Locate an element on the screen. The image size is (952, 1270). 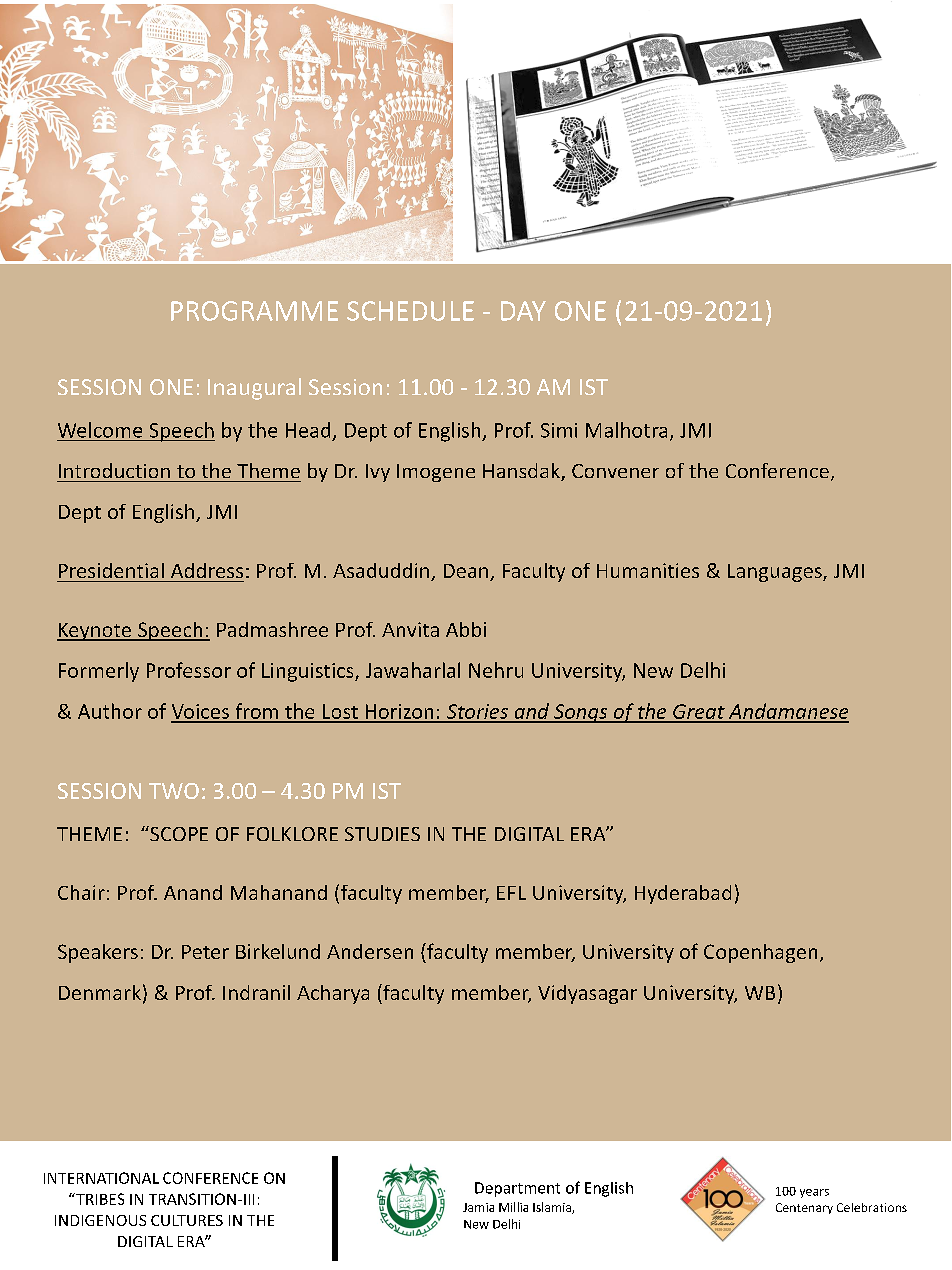
Jamia is located at coordinates (478, 1207).
